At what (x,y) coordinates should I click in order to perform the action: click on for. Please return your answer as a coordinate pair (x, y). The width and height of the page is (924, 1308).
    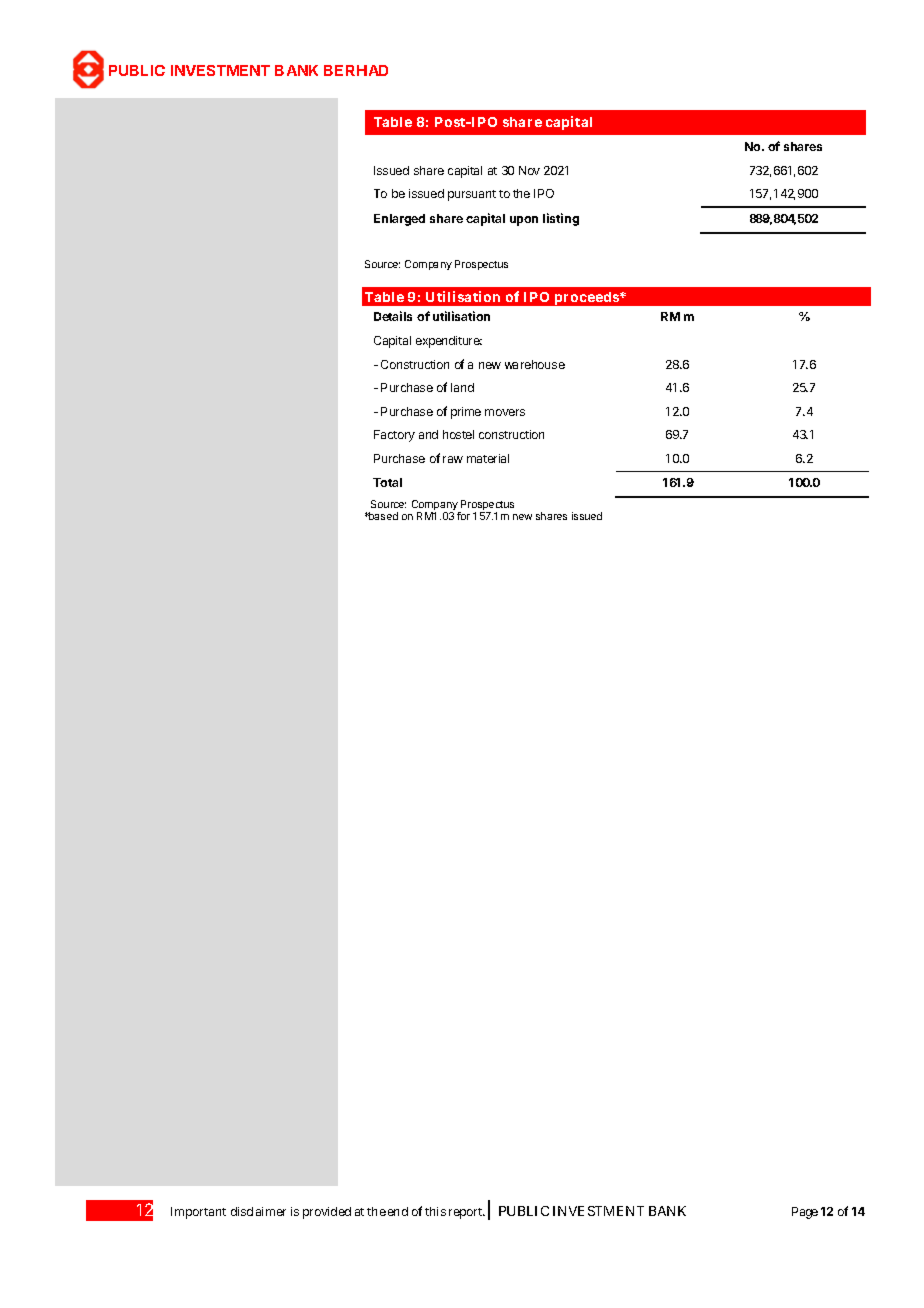
    Looking at the image, I should click on (463, 516).
